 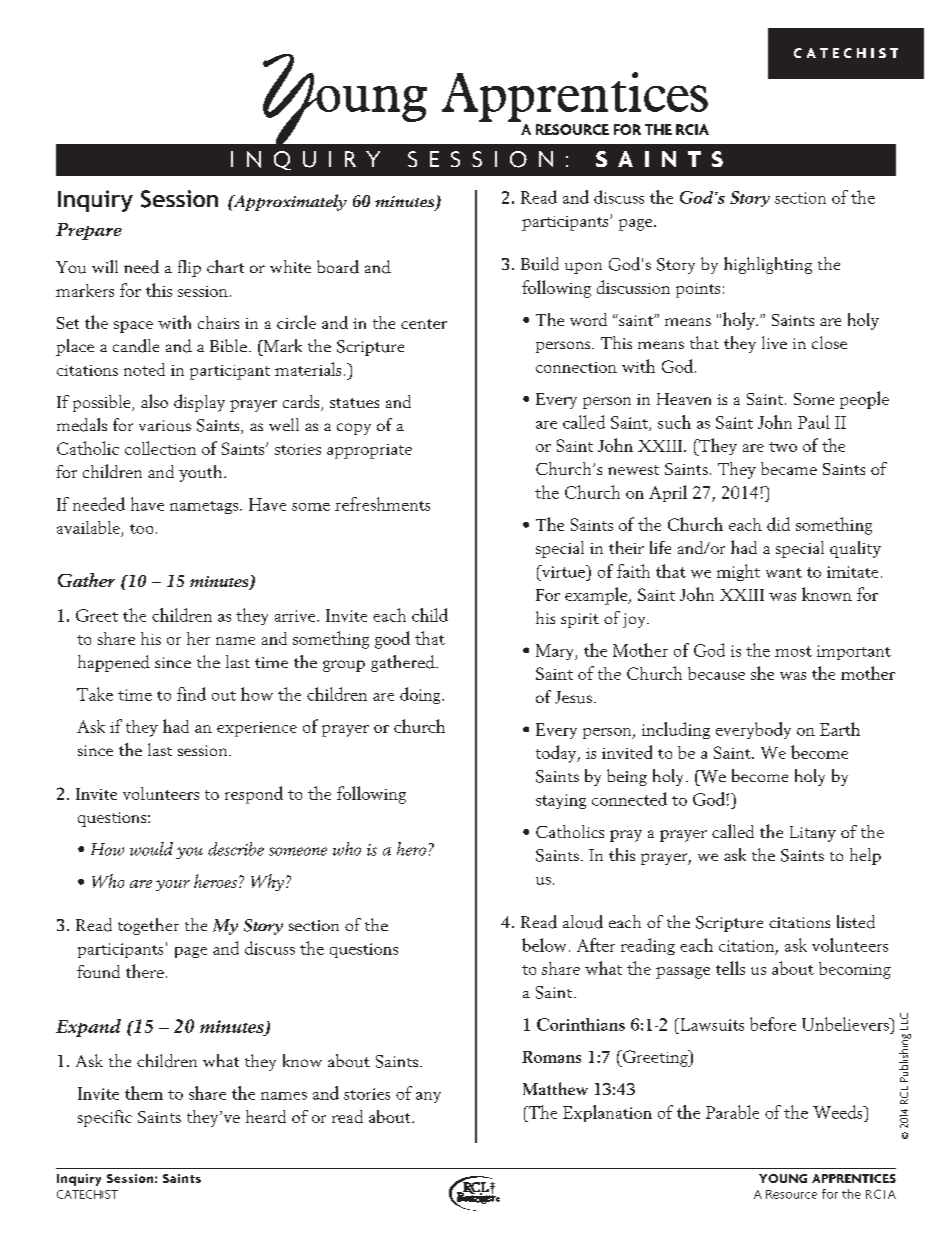 I want to click on most, so click(x=793, y=651).
